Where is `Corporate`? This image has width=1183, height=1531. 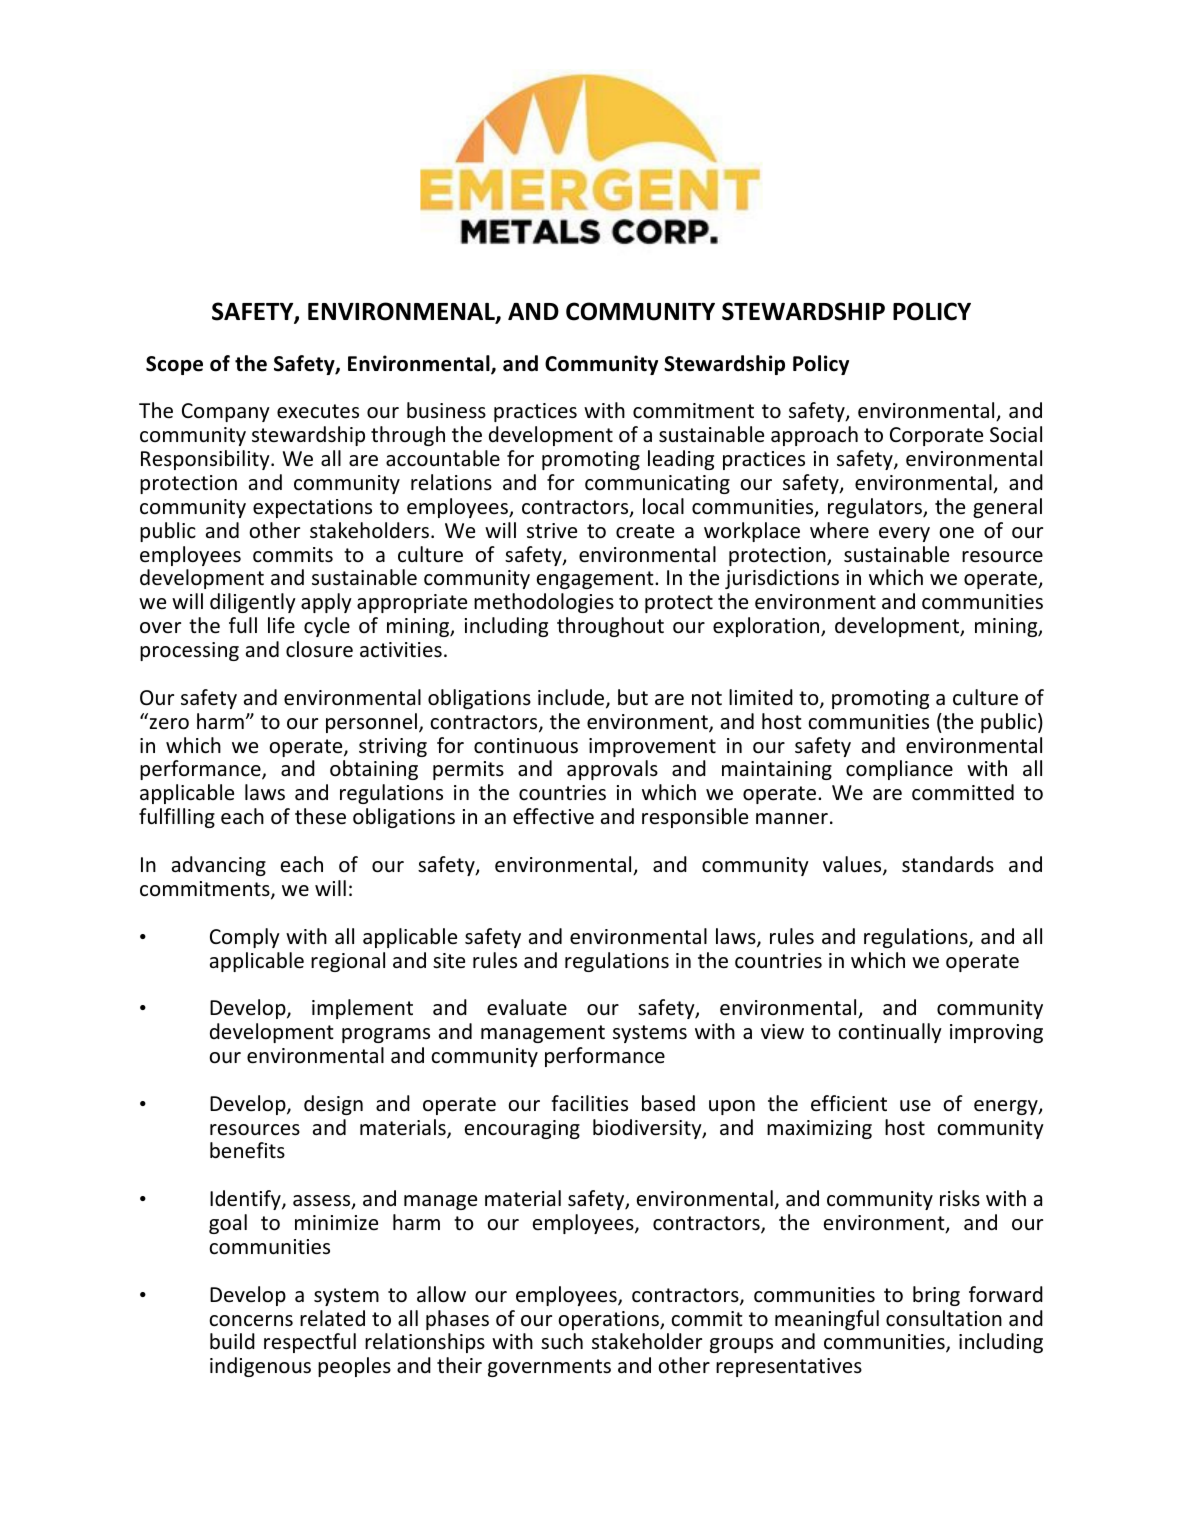
Corporate is located at coordinates (936, 436).
